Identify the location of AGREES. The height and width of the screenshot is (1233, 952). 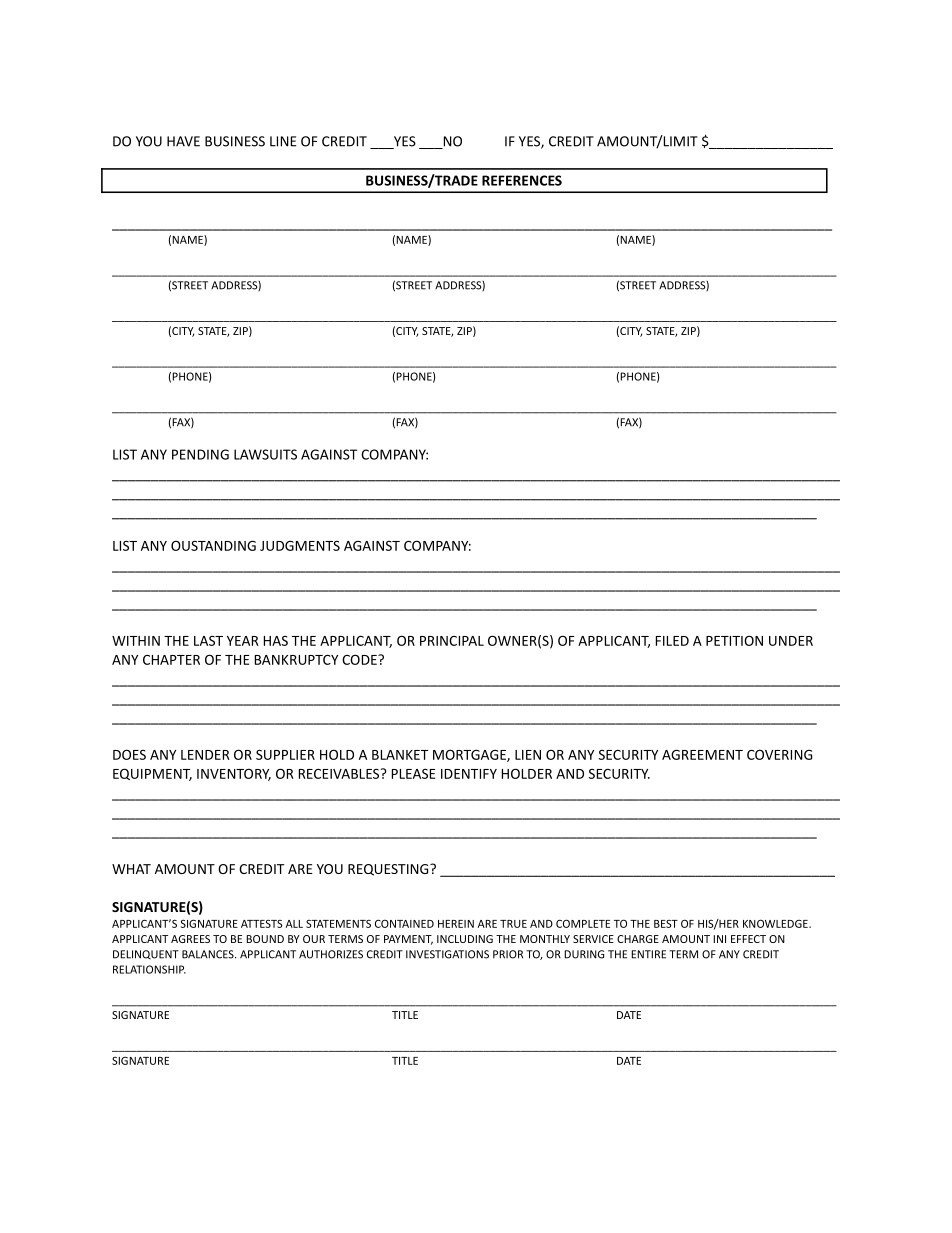
(190, 939).
